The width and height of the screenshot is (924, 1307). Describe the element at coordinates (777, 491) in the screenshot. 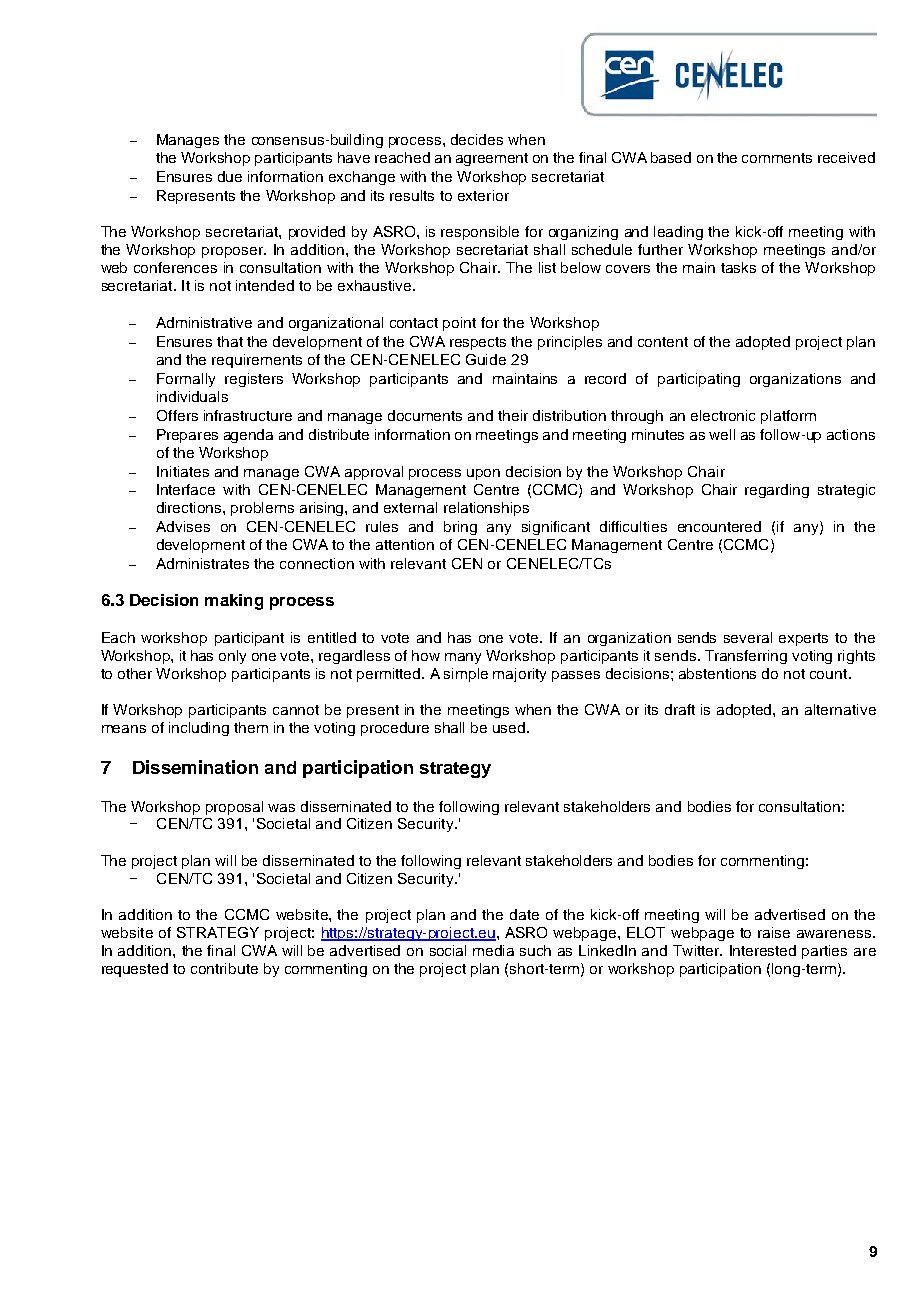

I see `regarding` at that location.
